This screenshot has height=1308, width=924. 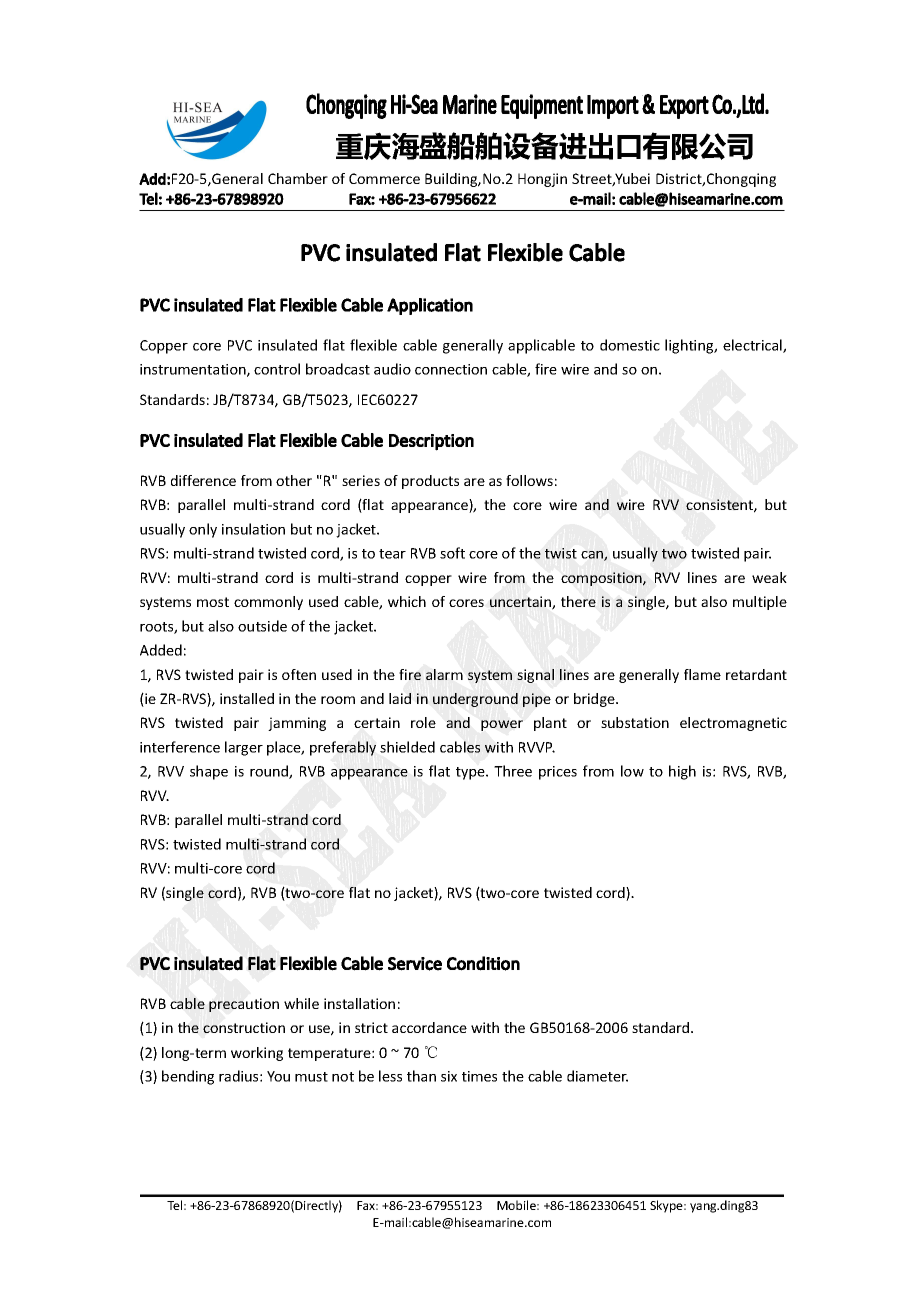 I want to click on control, so click(x=277, y=369).
